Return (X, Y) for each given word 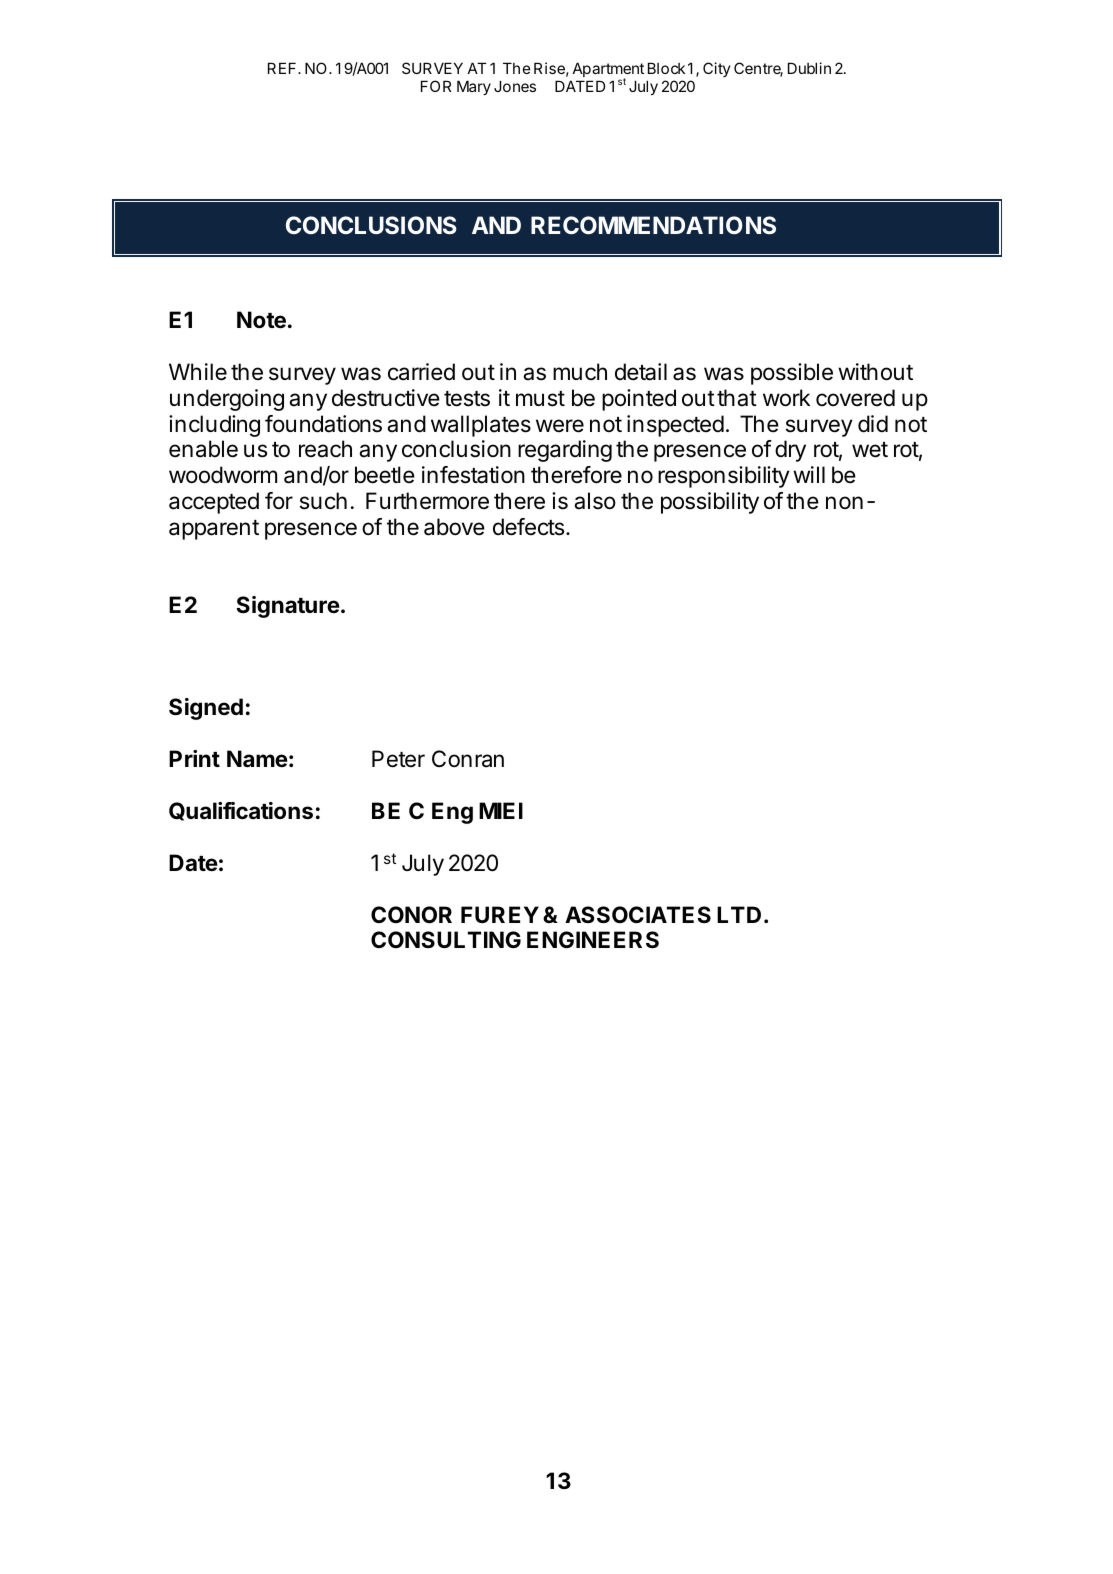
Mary (474, 87)
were (560, 426)
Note (261, 320)
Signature (288, 607)
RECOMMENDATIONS (653, 225)
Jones (515, 86)
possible (792, 374)
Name (257, 759)
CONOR (411, 915)
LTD (739, 914)
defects (528, 527)
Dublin (809, 68)
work (786, 398)
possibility (710, 503)
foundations (323, 424)
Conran (468, 759)
